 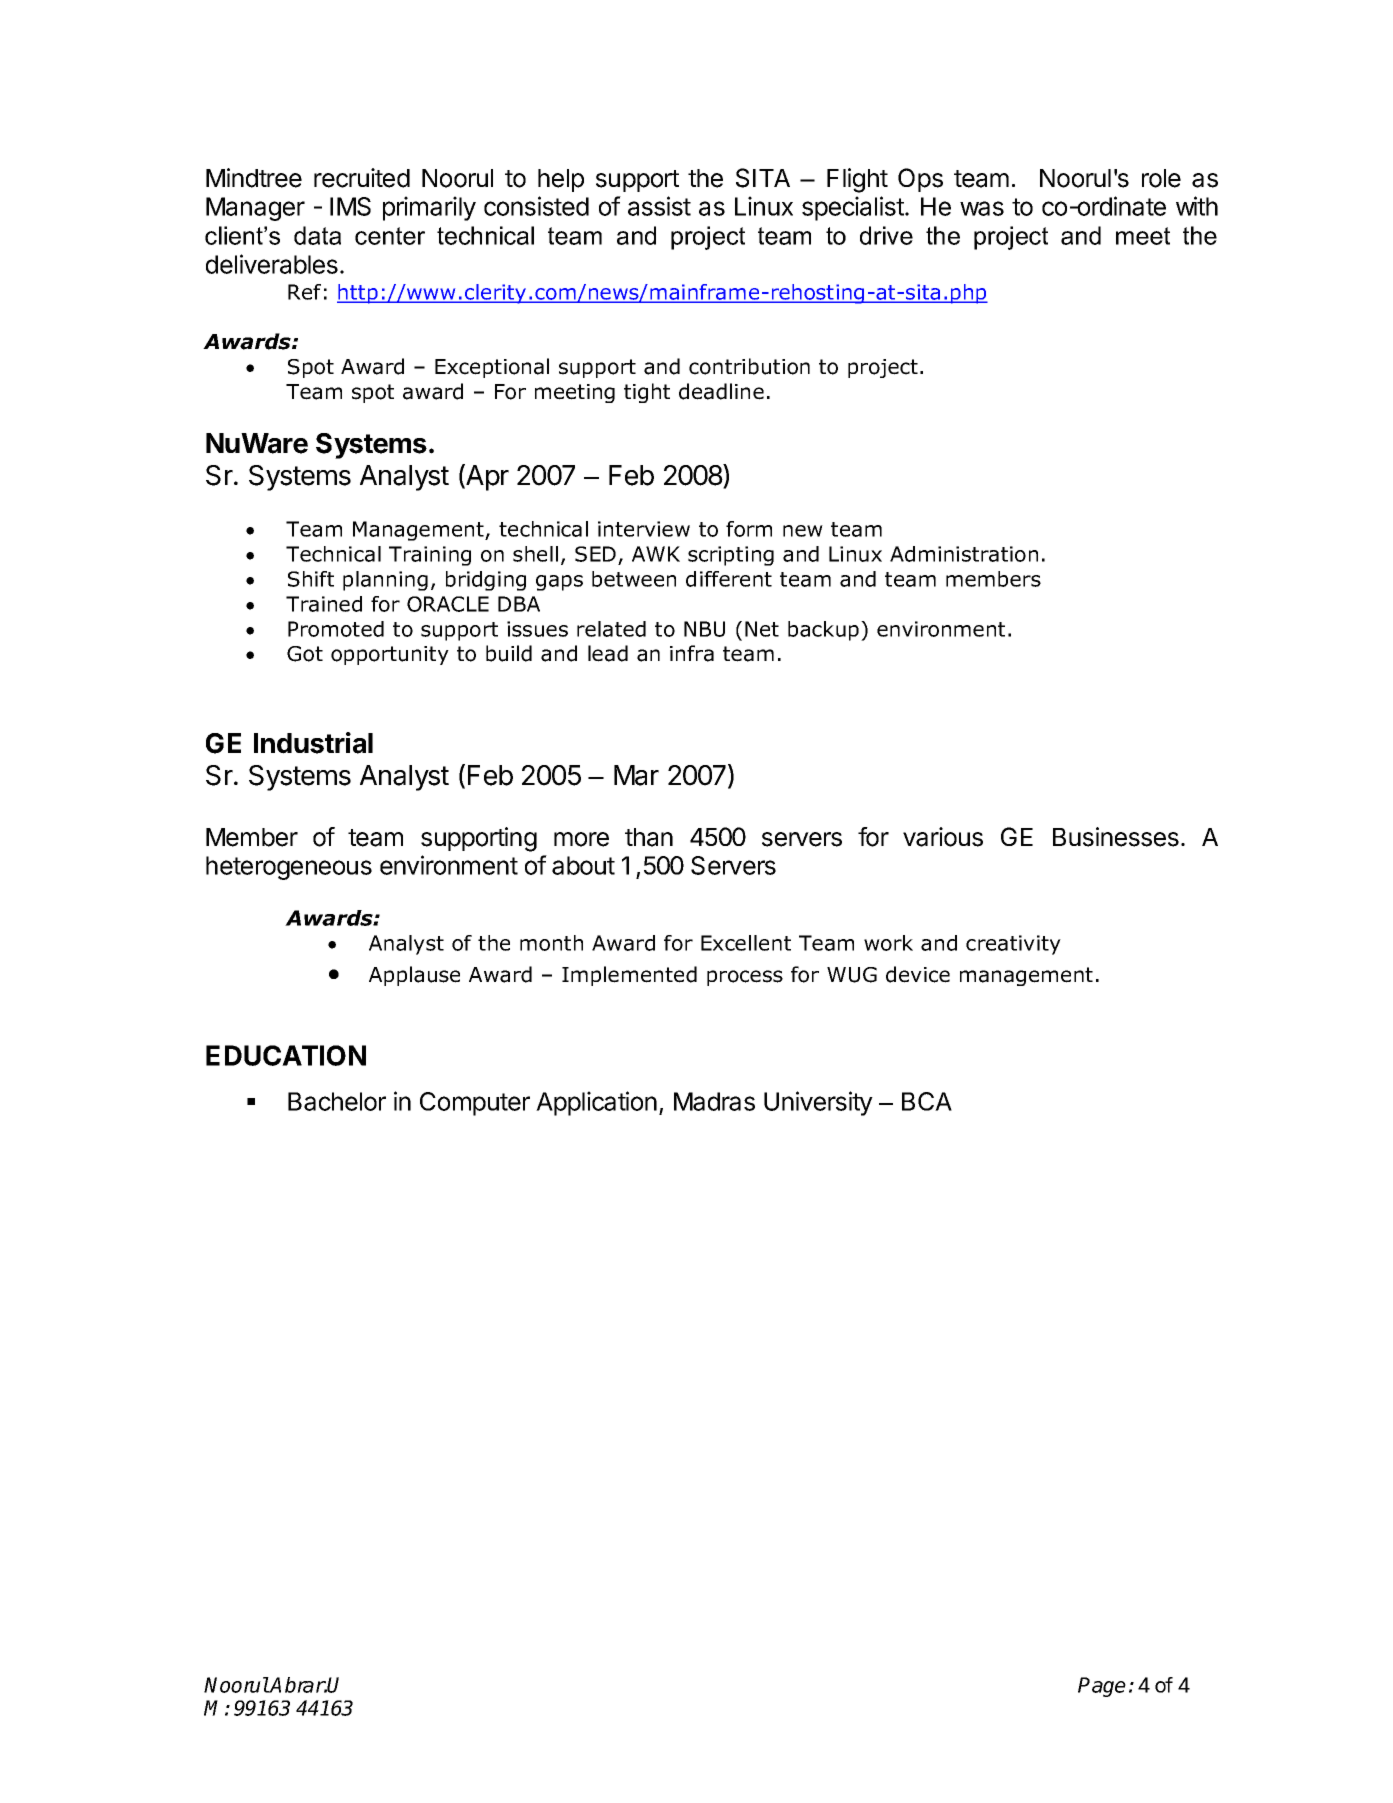 What do you see at coordinates (414, 976) in the screenshot?
I see `Applause` at bounding box center [414, 976].
